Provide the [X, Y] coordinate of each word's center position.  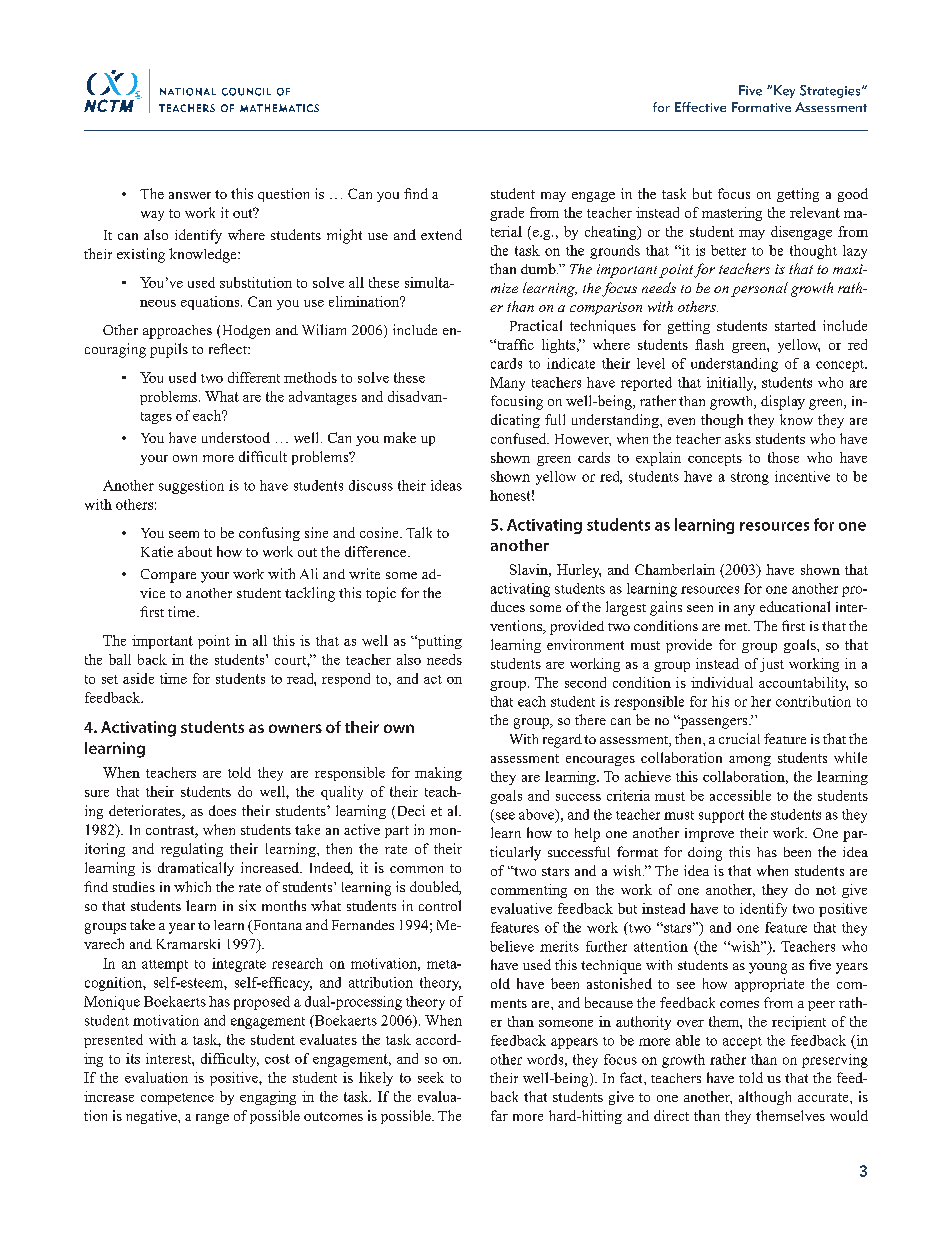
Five [750, 90]
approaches [177, 332]
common [416, 869]
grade [507, 214]
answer [190, 195]
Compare [168, 576]
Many [507, 384]
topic [381, 594]
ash [714, 344]
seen [700, 608]
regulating [192, 850]
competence [177, 1099]
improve [709, 835]
